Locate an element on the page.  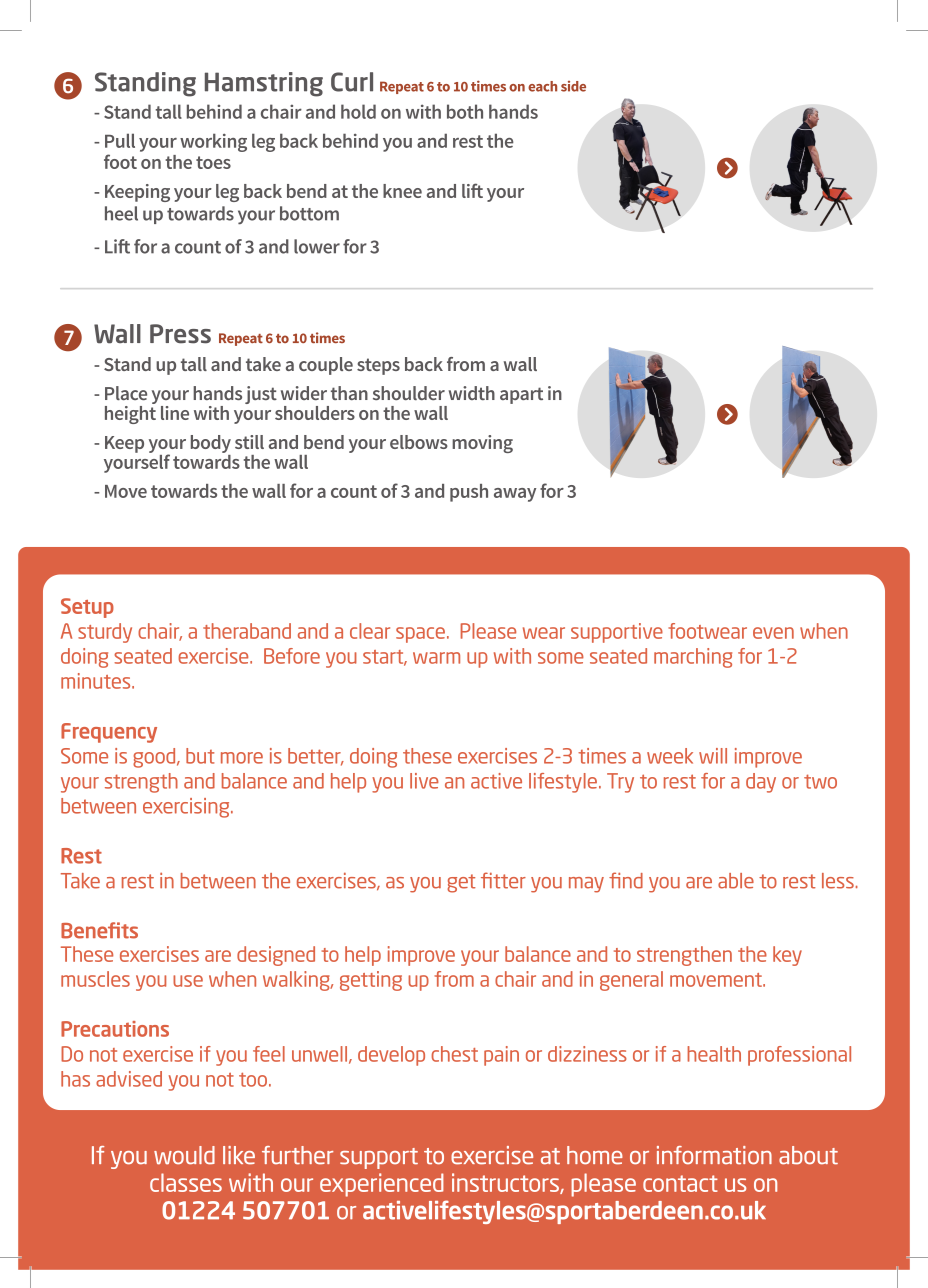
both is located at coordinates (465, 111).
